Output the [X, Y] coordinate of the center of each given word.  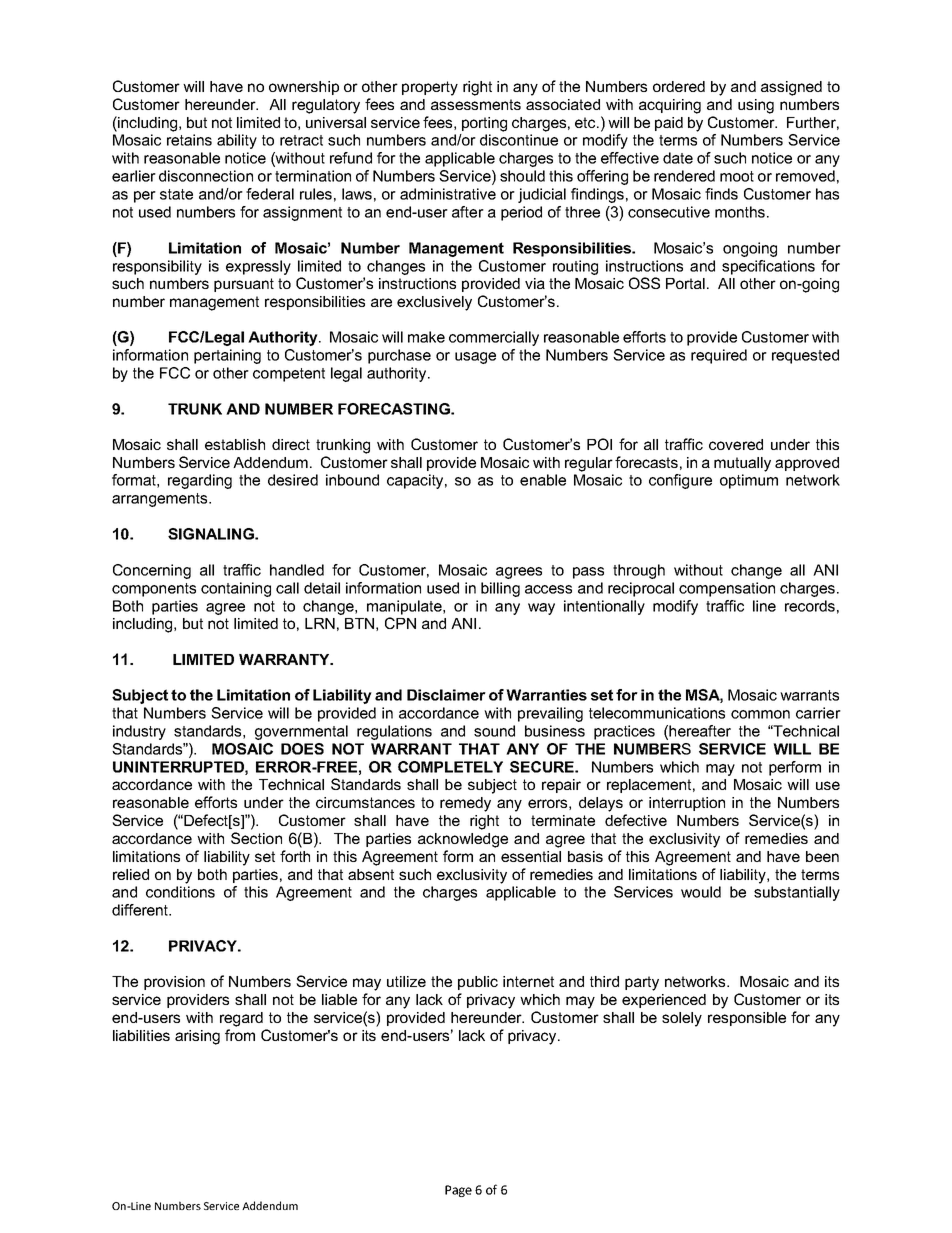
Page [458, 1191]
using [756, 106]
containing [236, 589]
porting [484, 124]
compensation [727, 589]
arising [197, 1037]
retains [189, 140]
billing [500, 589]
